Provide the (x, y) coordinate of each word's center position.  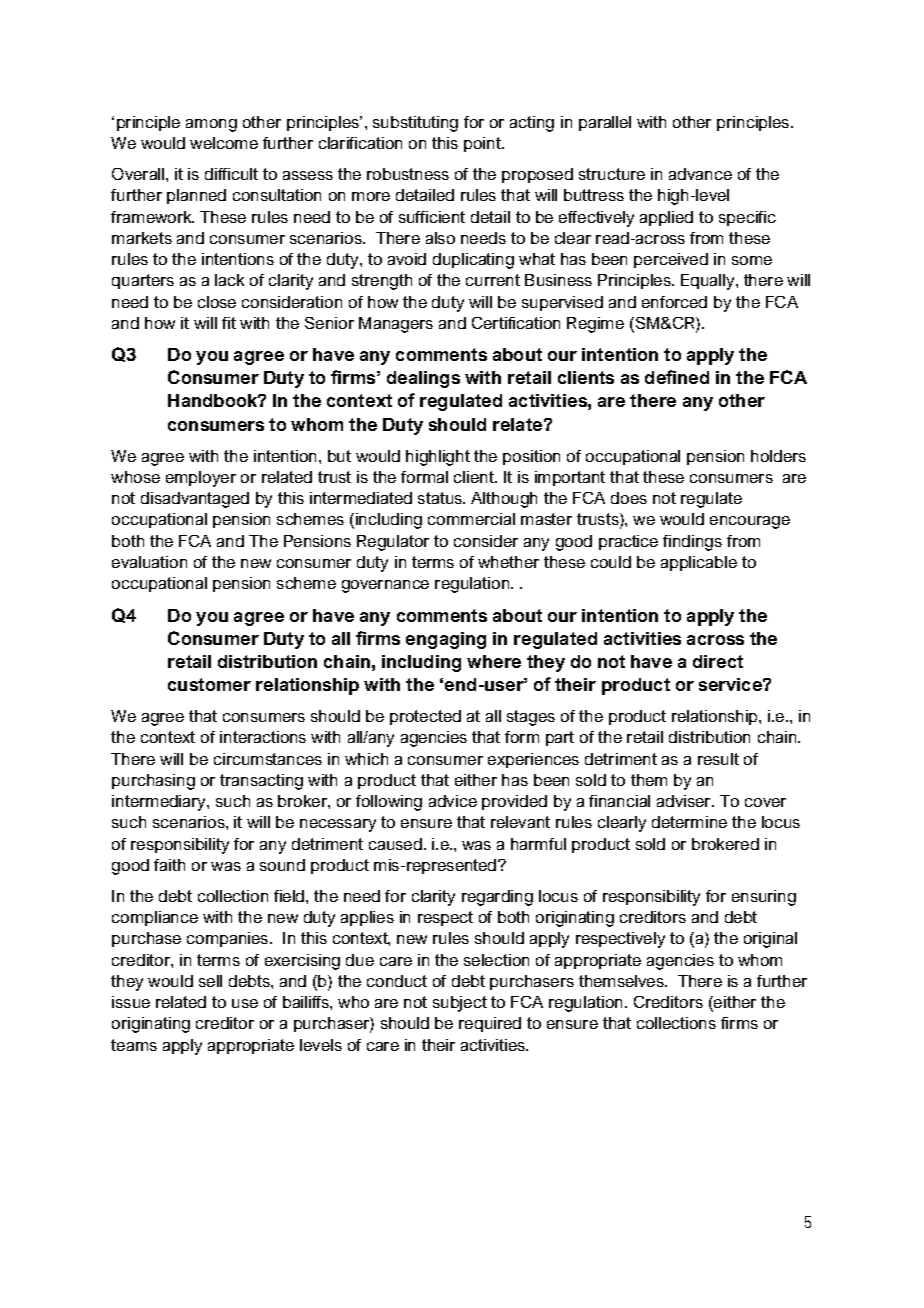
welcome (224, 143)
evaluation (149, 562)
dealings (423, 379)
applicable (699, 563)
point (483, 144)
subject (460, 1004)
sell (210, 981)
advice (453, 801)
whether (508, 562)
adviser (685, 801)
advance (700, 174)
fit (229, 323)
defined (677, 377)
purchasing (153, 782)
